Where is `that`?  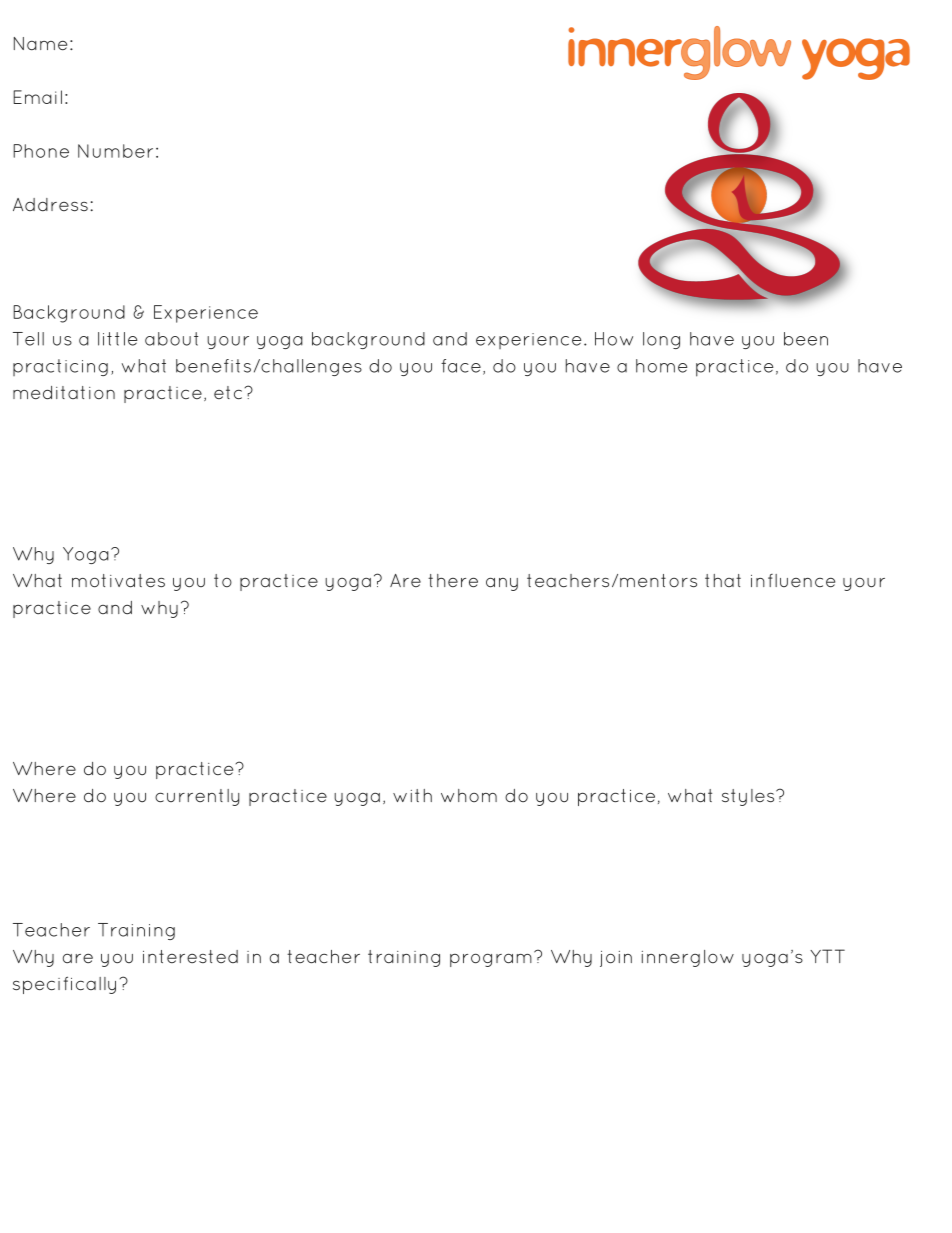
that is located at coordinates (723, 580).
